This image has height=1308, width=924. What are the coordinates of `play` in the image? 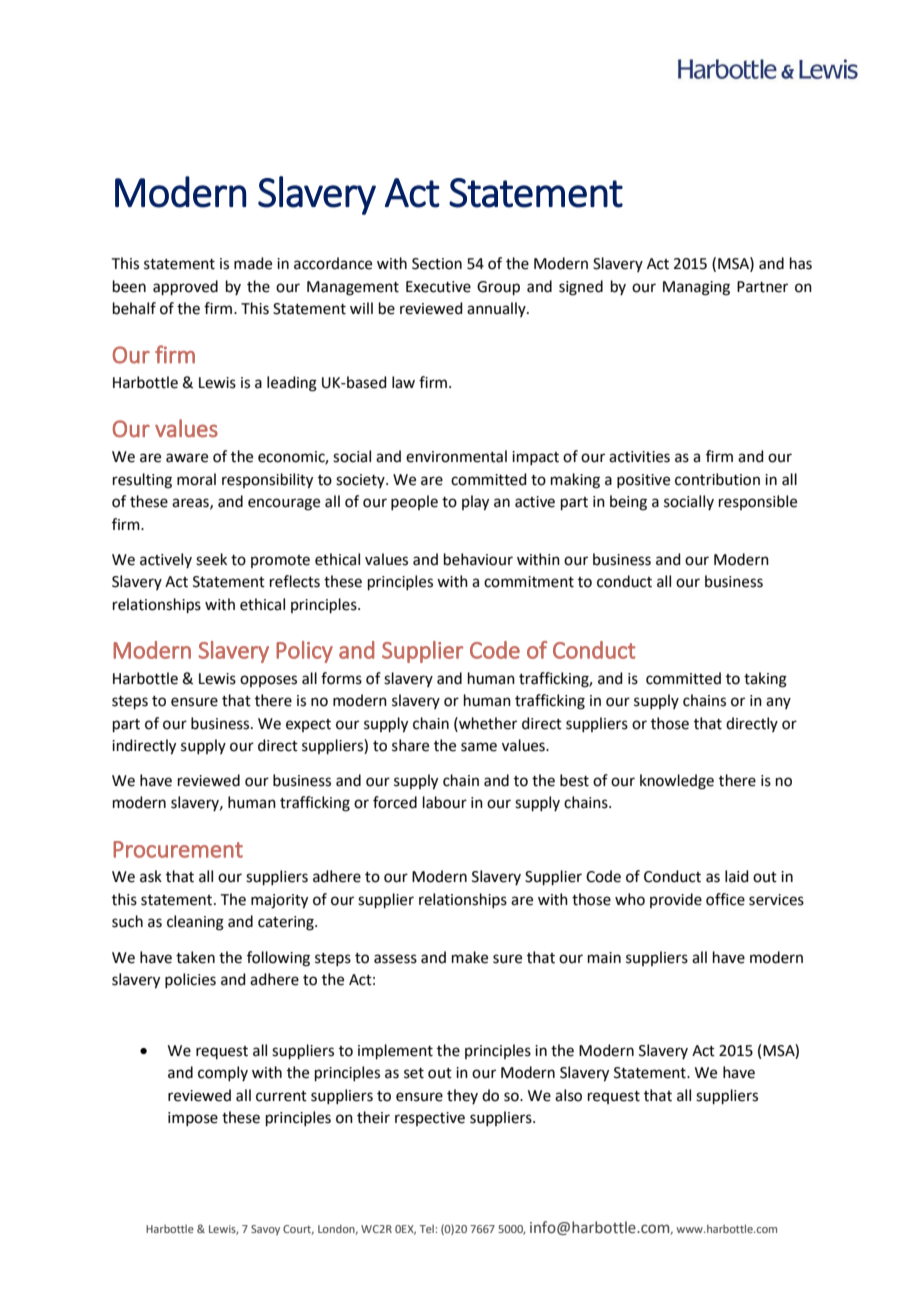 It's located at (475, 503).
